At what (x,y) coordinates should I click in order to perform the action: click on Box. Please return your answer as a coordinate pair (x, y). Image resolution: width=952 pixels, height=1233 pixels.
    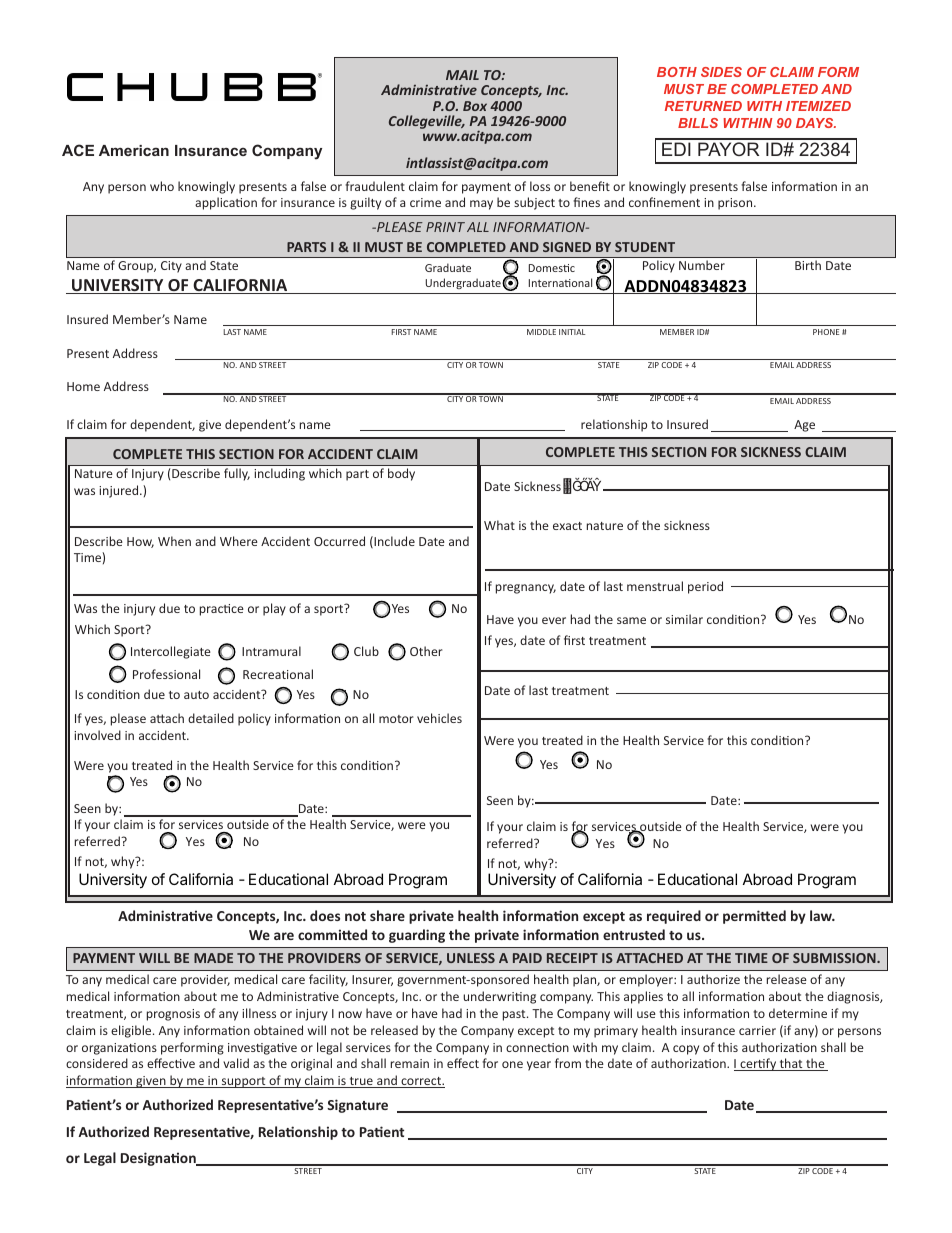
    Looking at the image, I should click on (475, 106).
